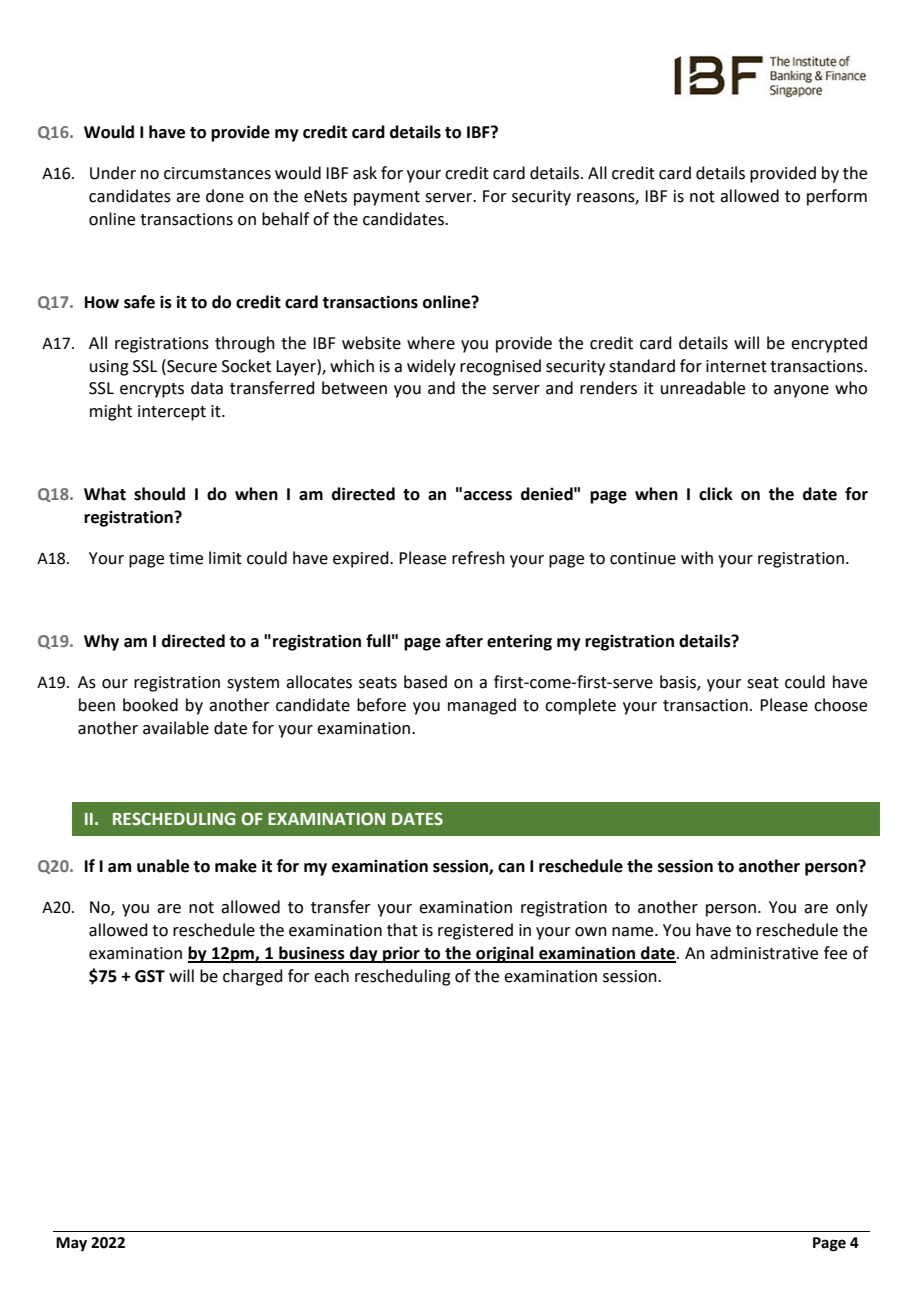 The height and width of the page is (1308, 924). What do you see at coordinates (697, 558) in the page?
I see `with` at bounding box center [697, 558].
